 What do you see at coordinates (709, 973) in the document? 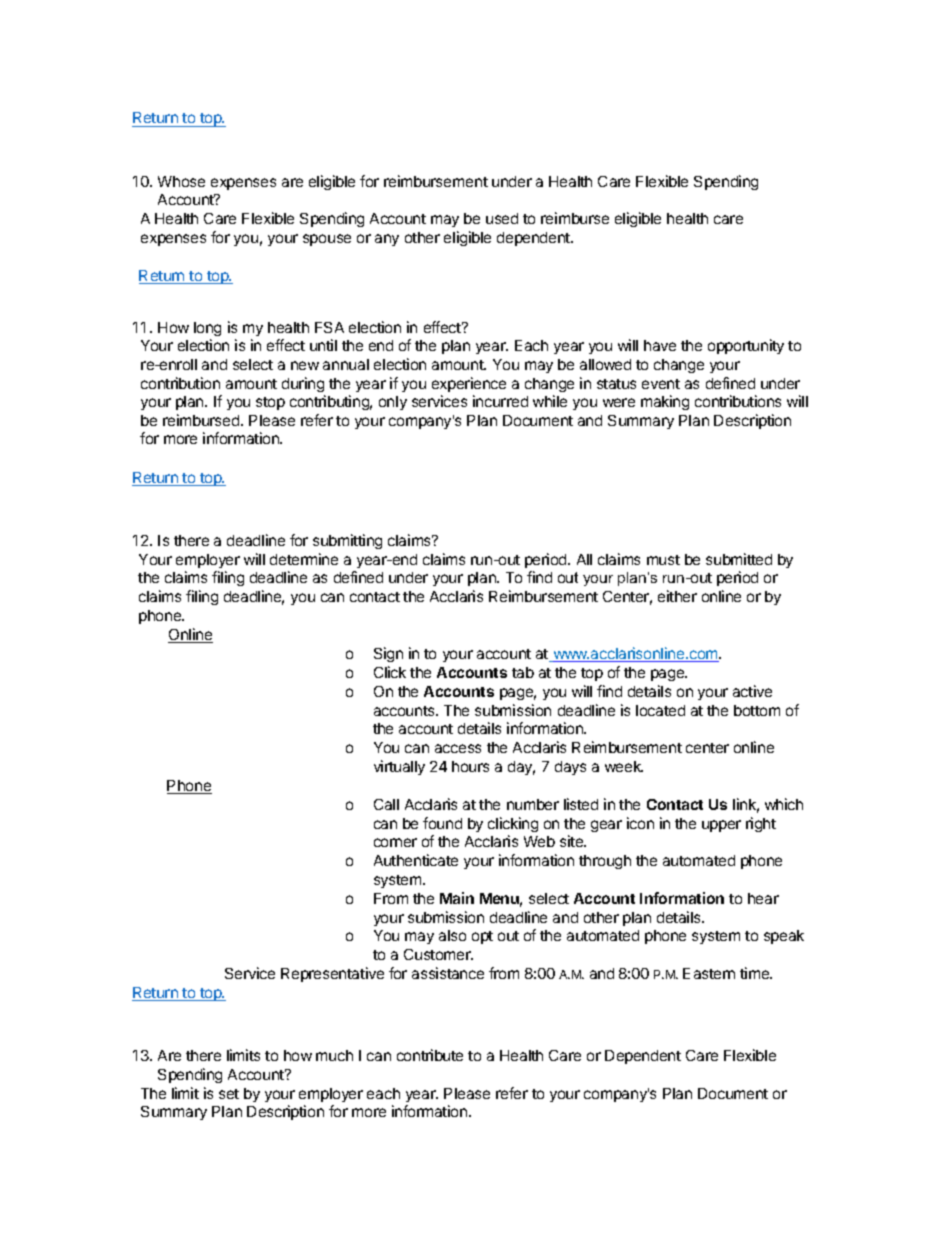
I see `Eastern` at bounding box center [709, 973].
